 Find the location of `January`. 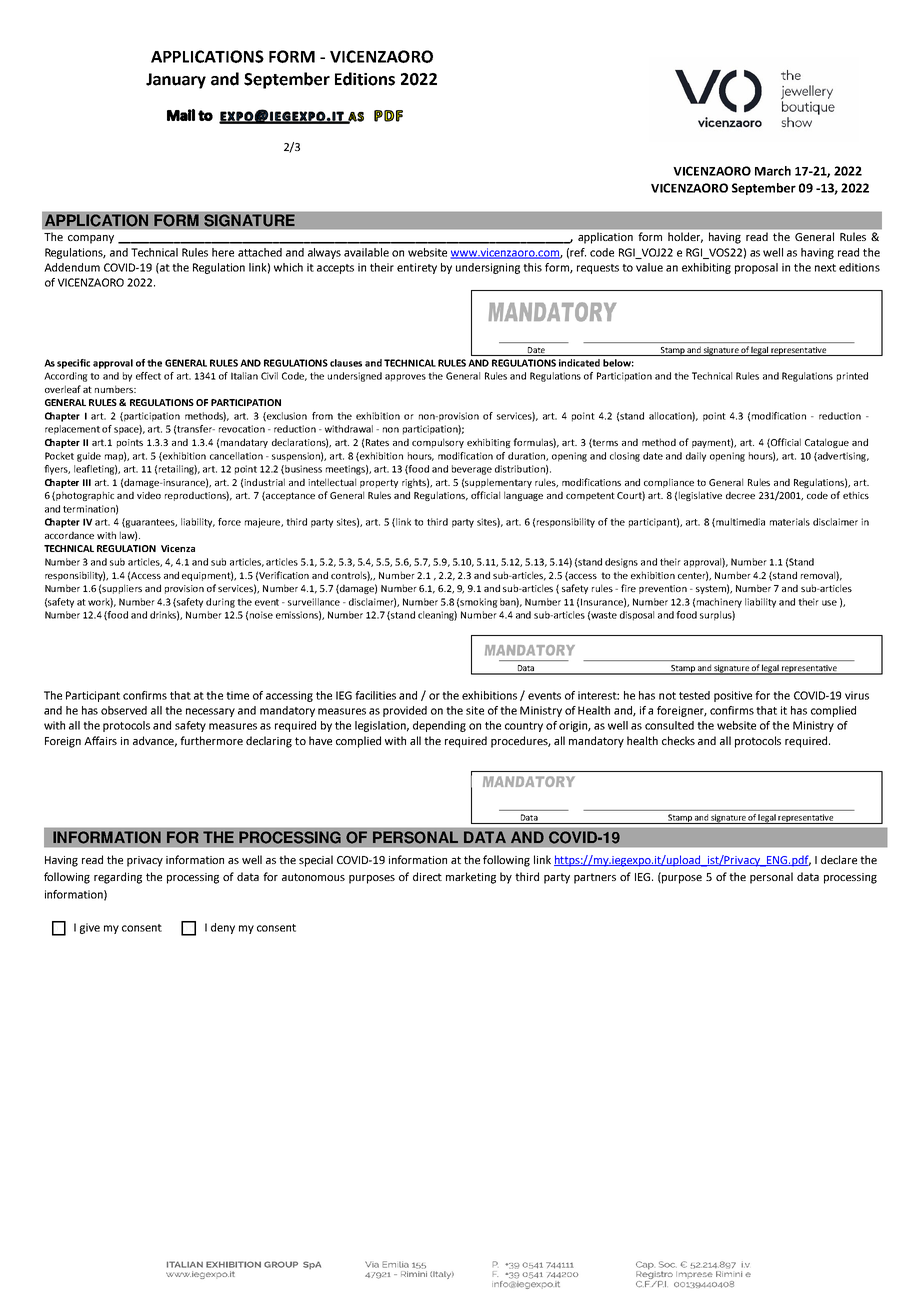

January is located at coordinates (176, 81).
